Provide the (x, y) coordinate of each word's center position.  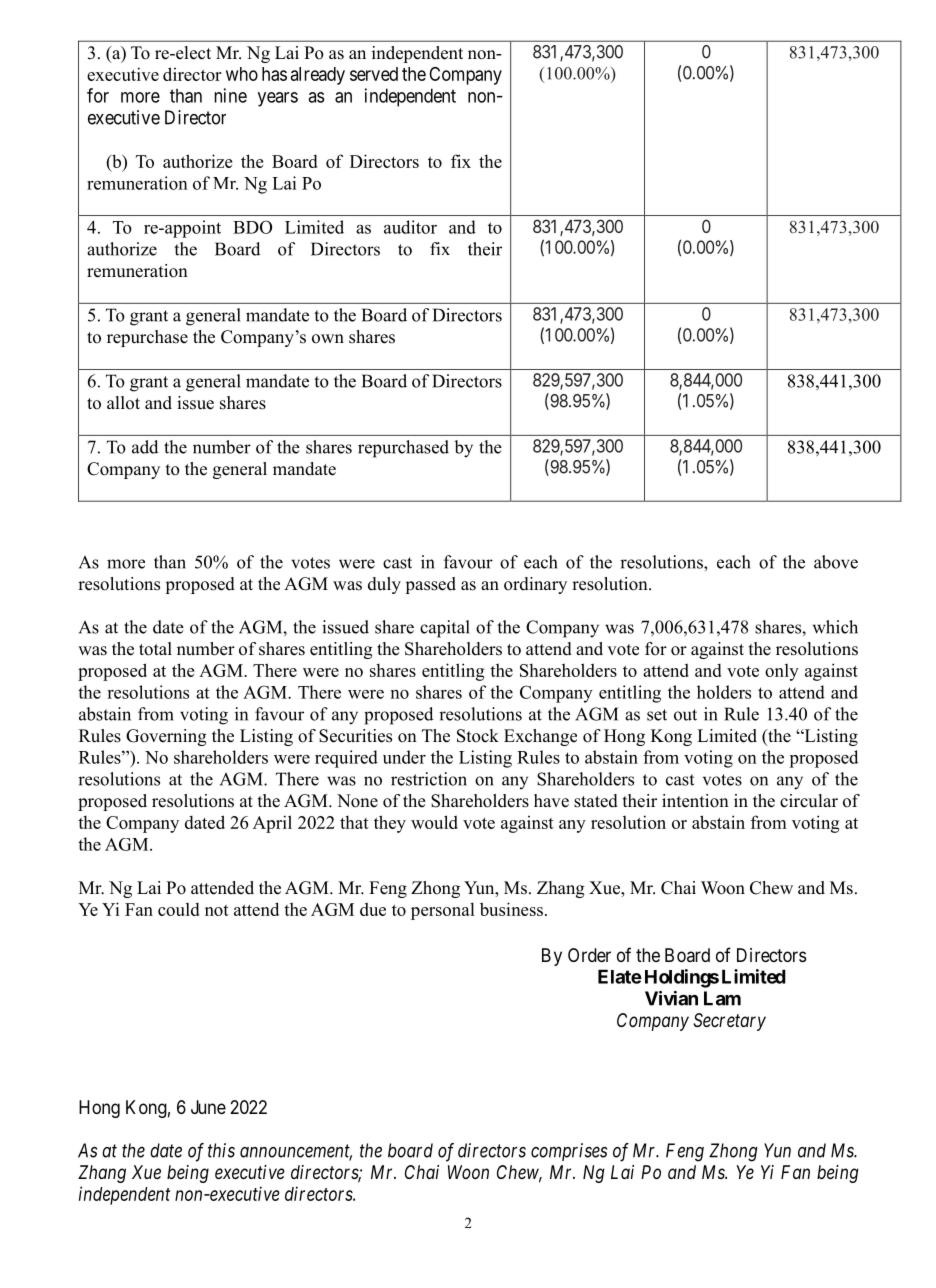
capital (445, 629)
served (374, 74)
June (208, 1107)
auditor (410, 227)
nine (230, 95)
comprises (569, 1152)
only (782, 672)
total (155, 649)
